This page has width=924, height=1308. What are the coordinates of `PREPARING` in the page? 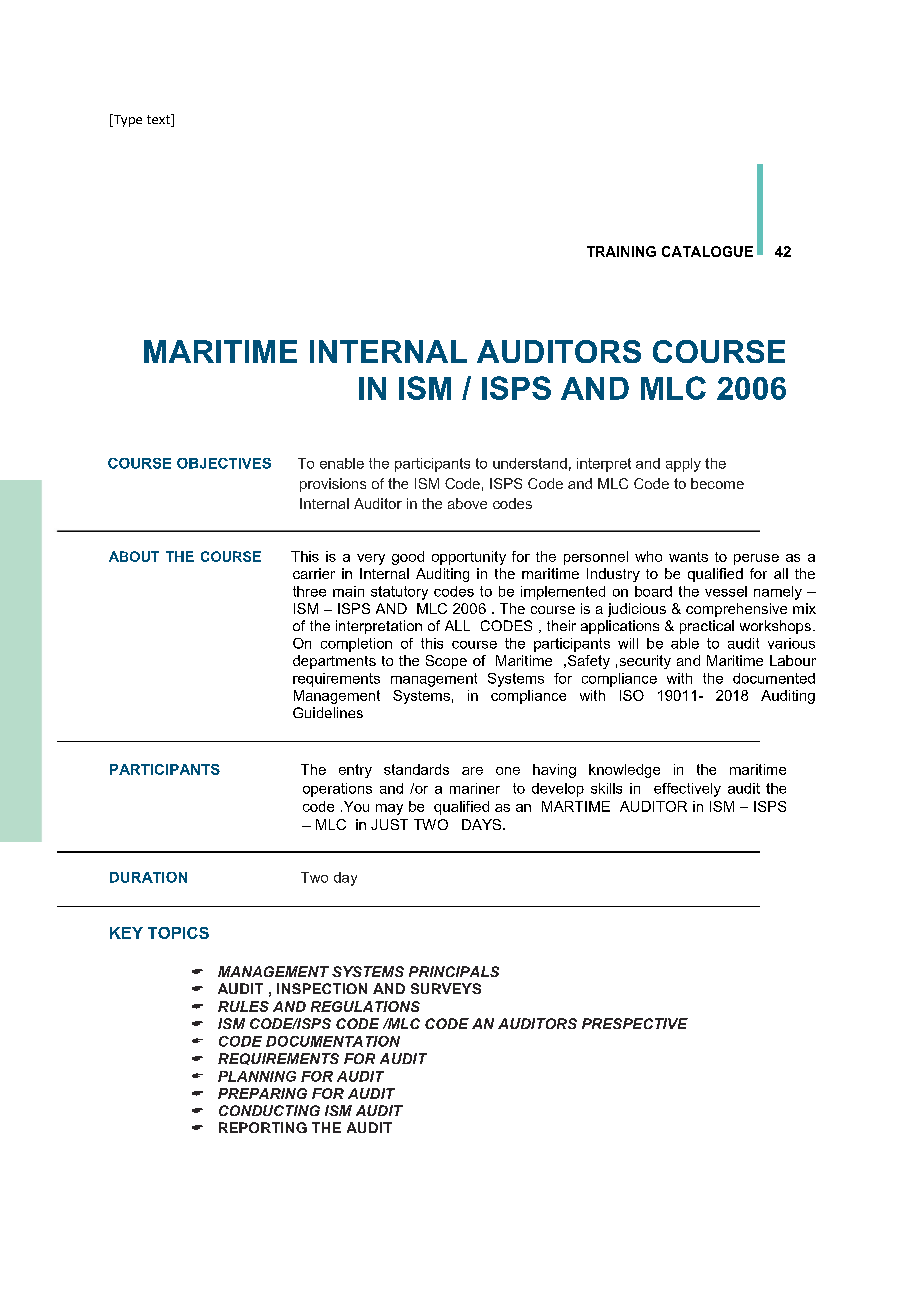 It's located at (262, 1093).
